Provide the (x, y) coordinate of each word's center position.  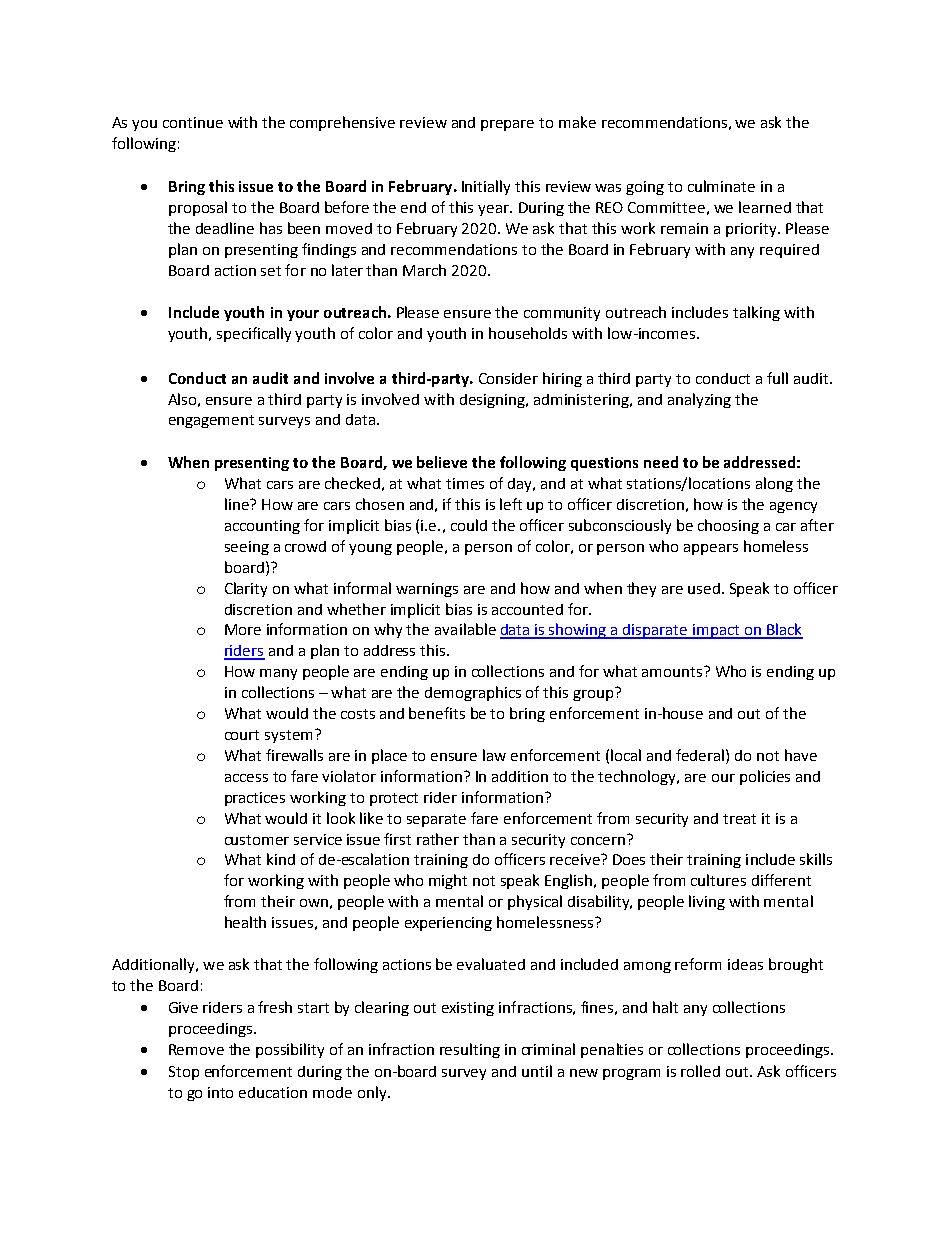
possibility (290, 1050)
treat (739, 819)
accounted (527, 609)
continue (193, 122)
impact (716, 631)
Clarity (246, 589)
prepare (507, 125)
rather (438, 839)
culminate (721, 186)
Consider (508, 378)
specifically (254, 334)
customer (257, 840)
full (777, 378)
